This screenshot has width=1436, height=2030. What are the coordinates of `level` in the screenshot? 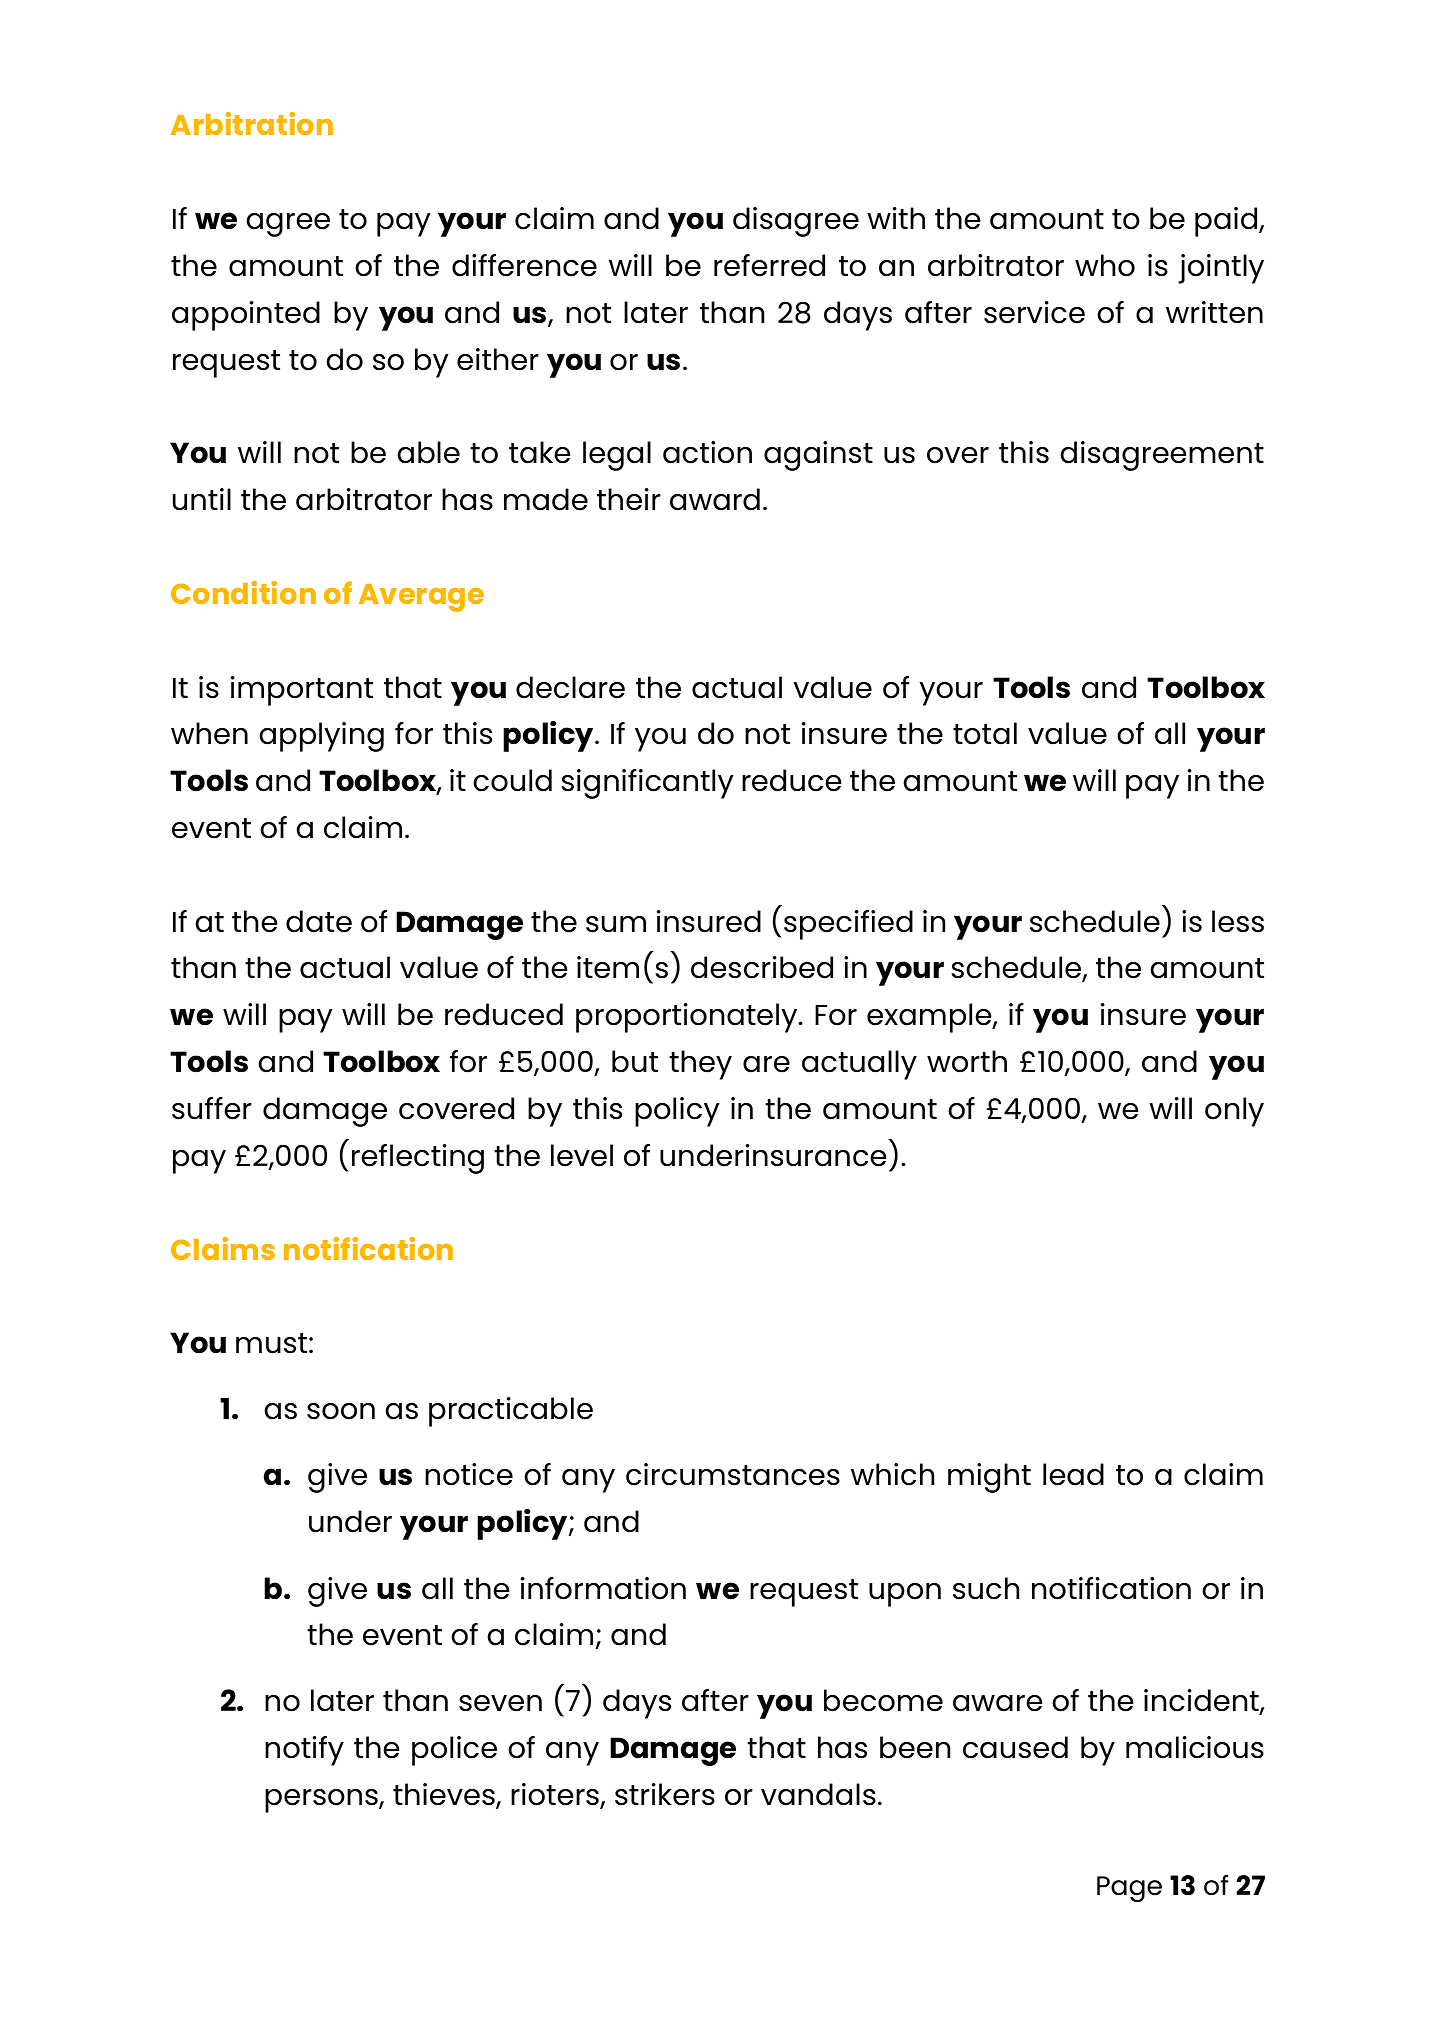 It's located at (582, 1155).
